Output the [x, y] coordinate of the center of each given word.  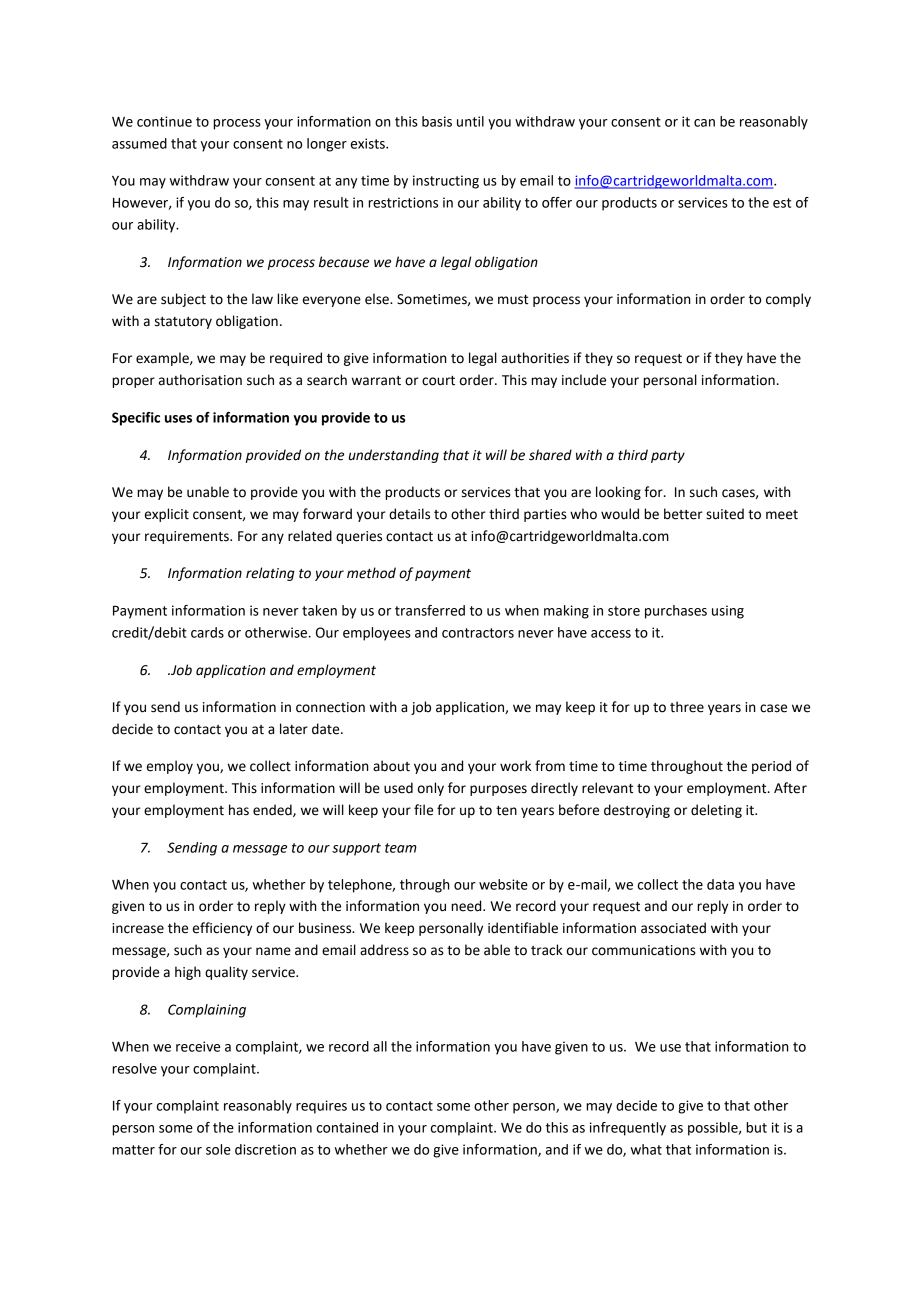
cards [207, 632]
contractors [478, 633]
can [704, 123]
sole [218, 1149]
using [728, 612]
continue [164, 121]
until [470, 121]
